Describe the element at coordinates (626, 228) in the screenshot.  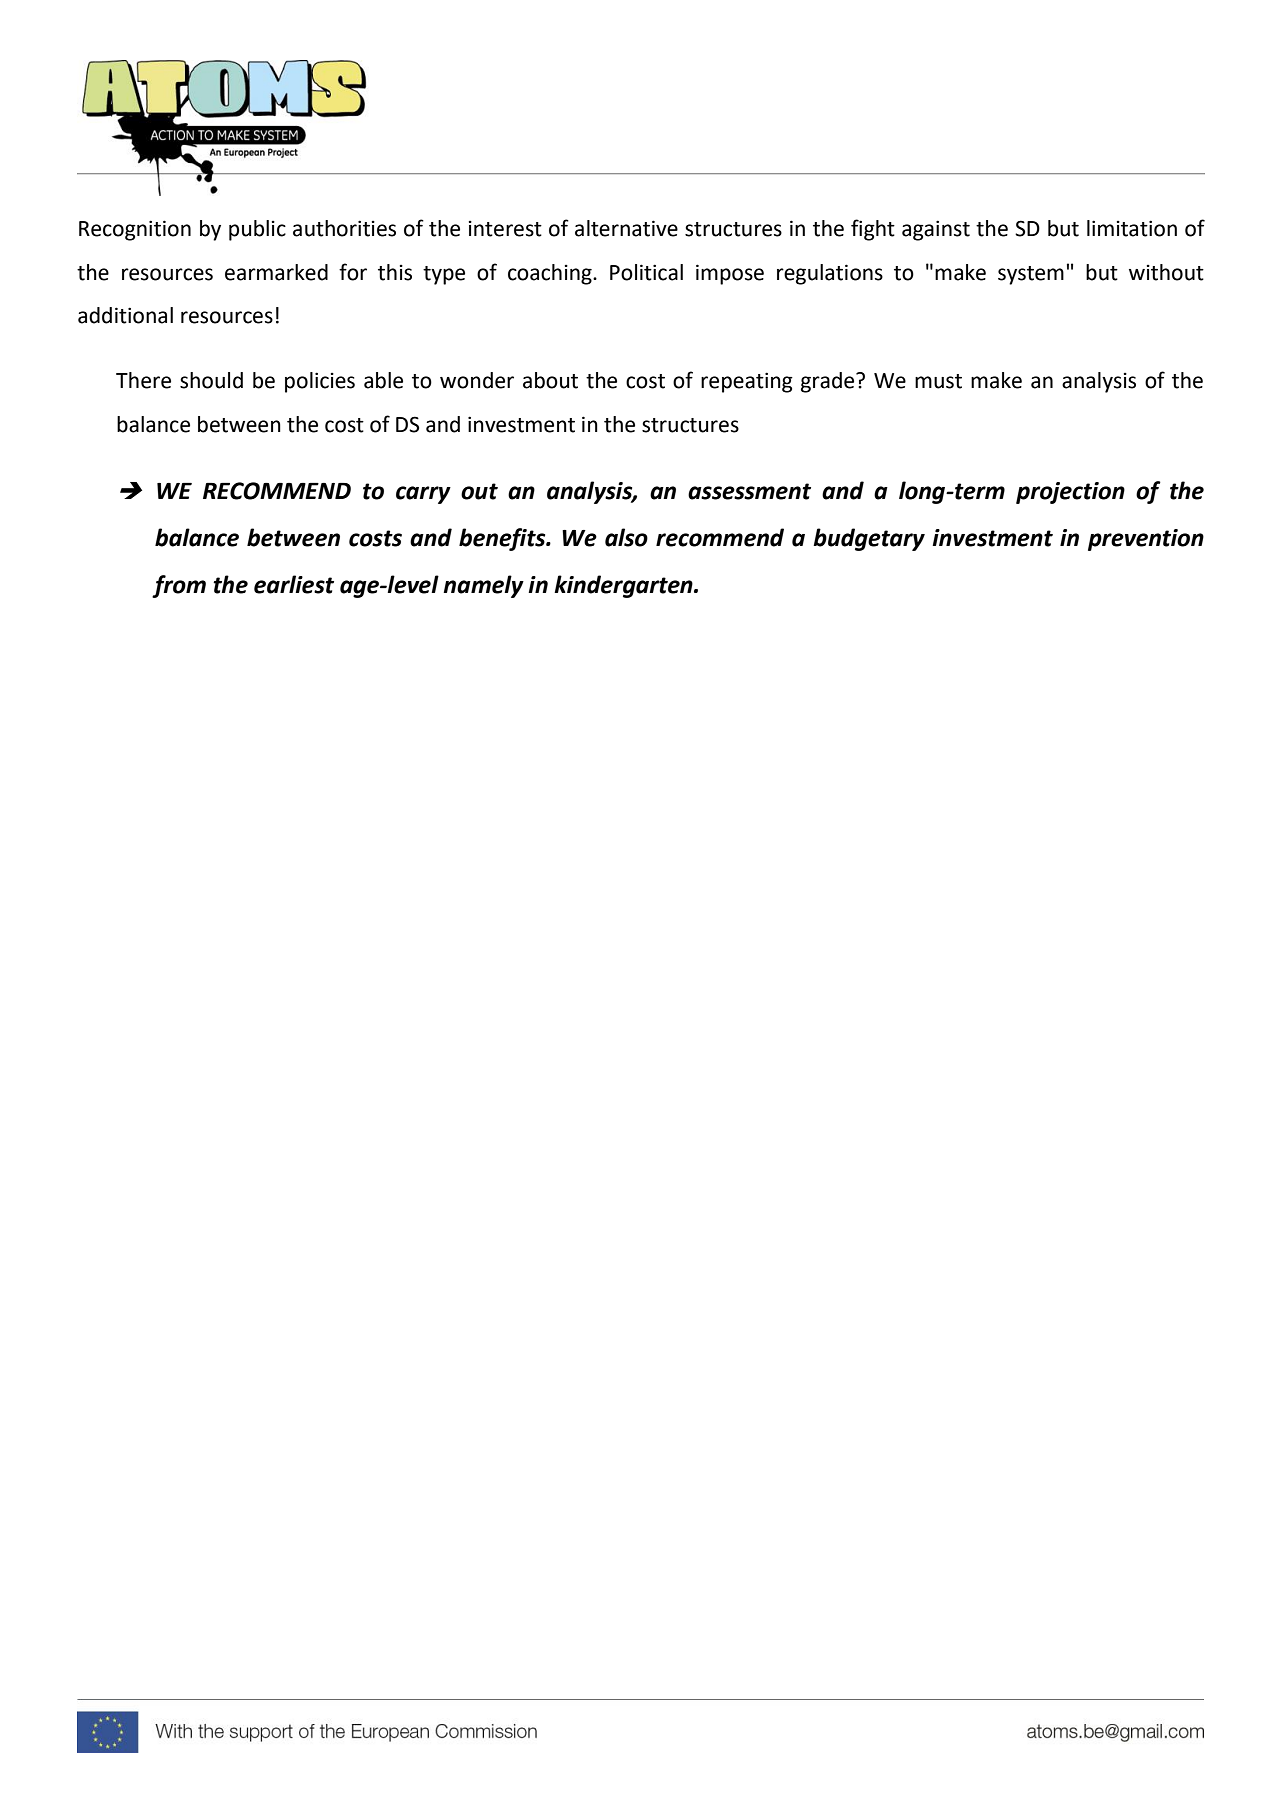
I see `alternative` at that location.
